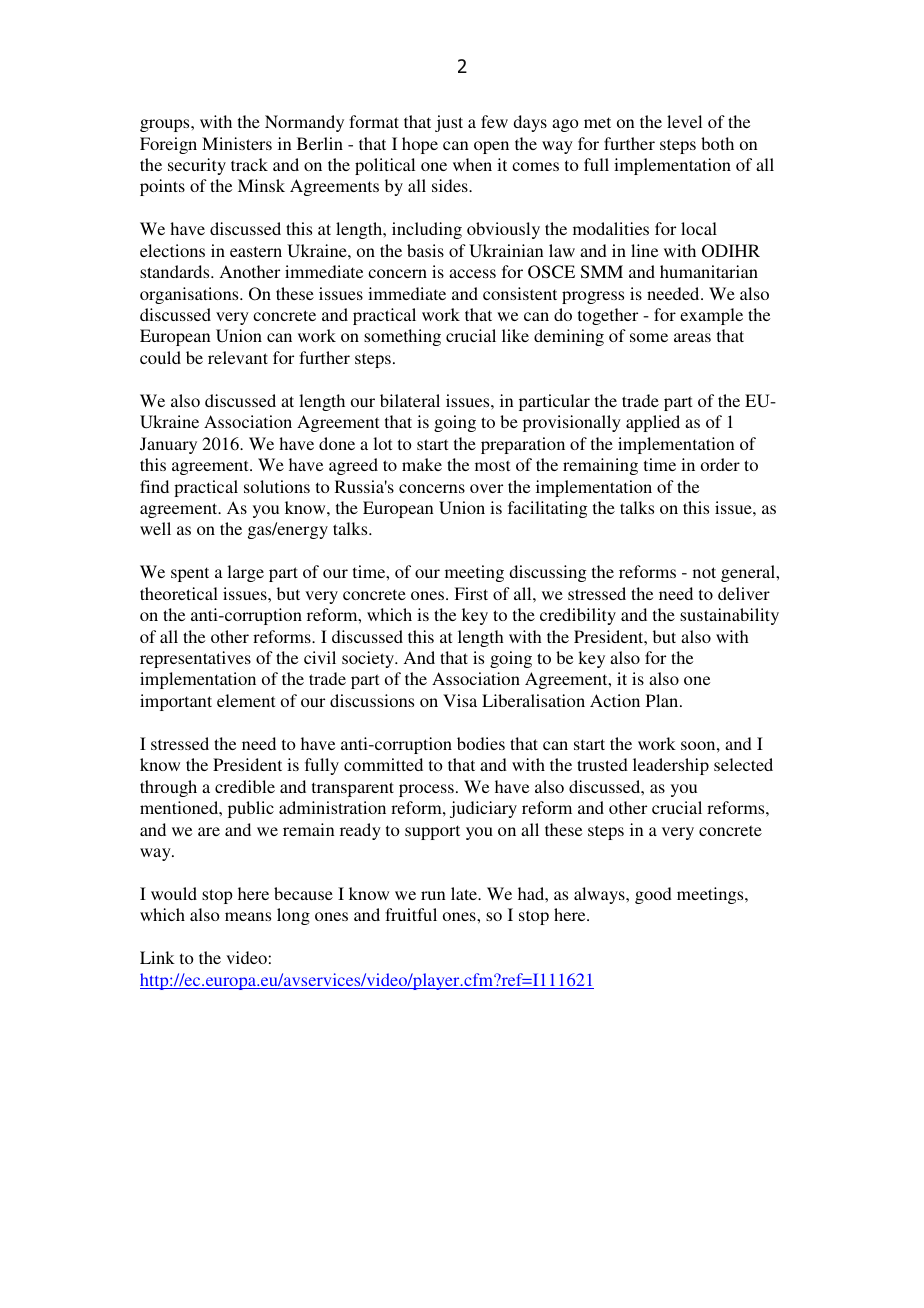 The height and width of the page is (1308, 924). What do you see at coordinates (471, 593) in the page?
I see `First` at bounding box center [471, 593].
